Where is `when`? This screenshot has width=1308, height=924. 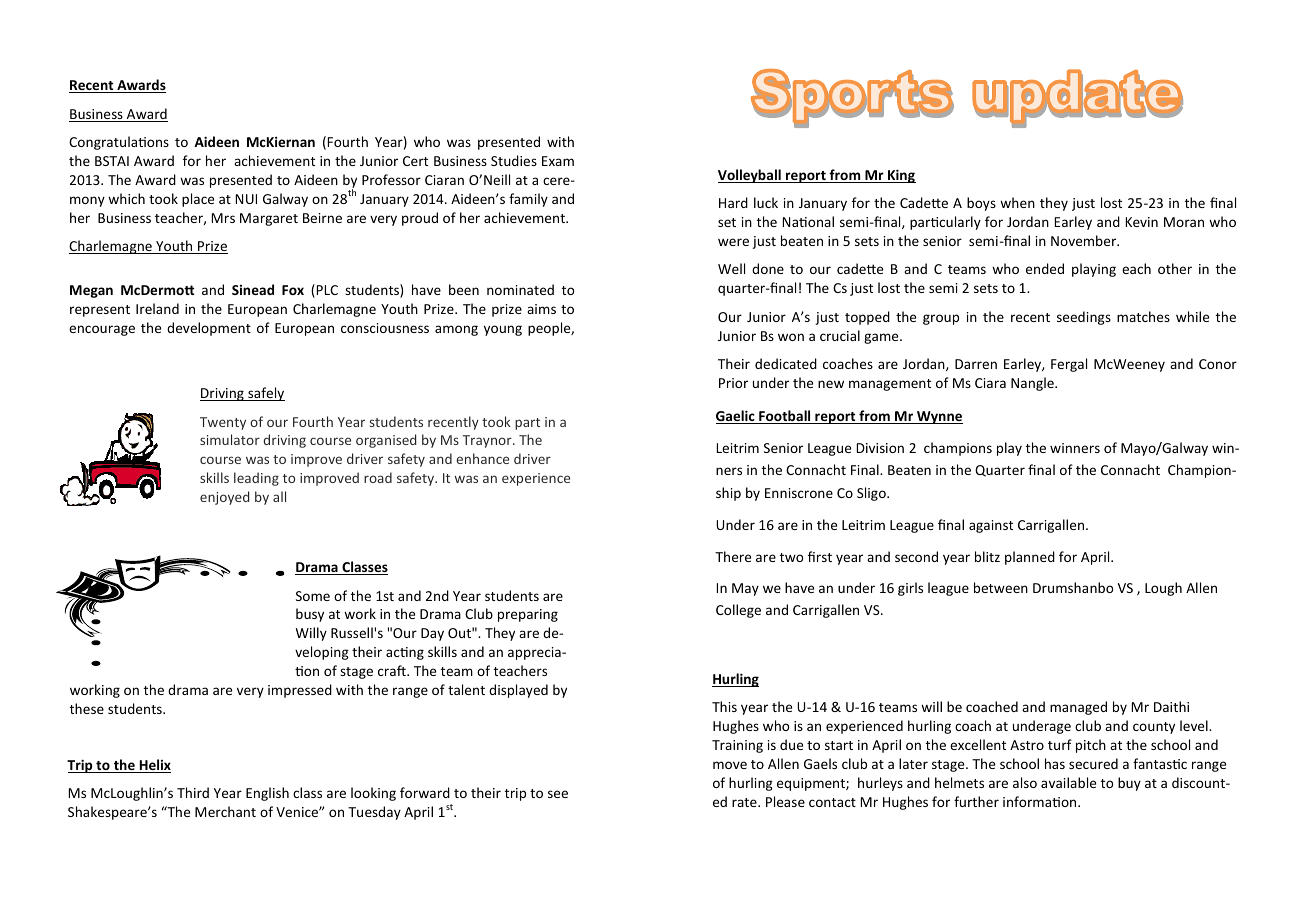
when is located at coordinates (1017, 202).
